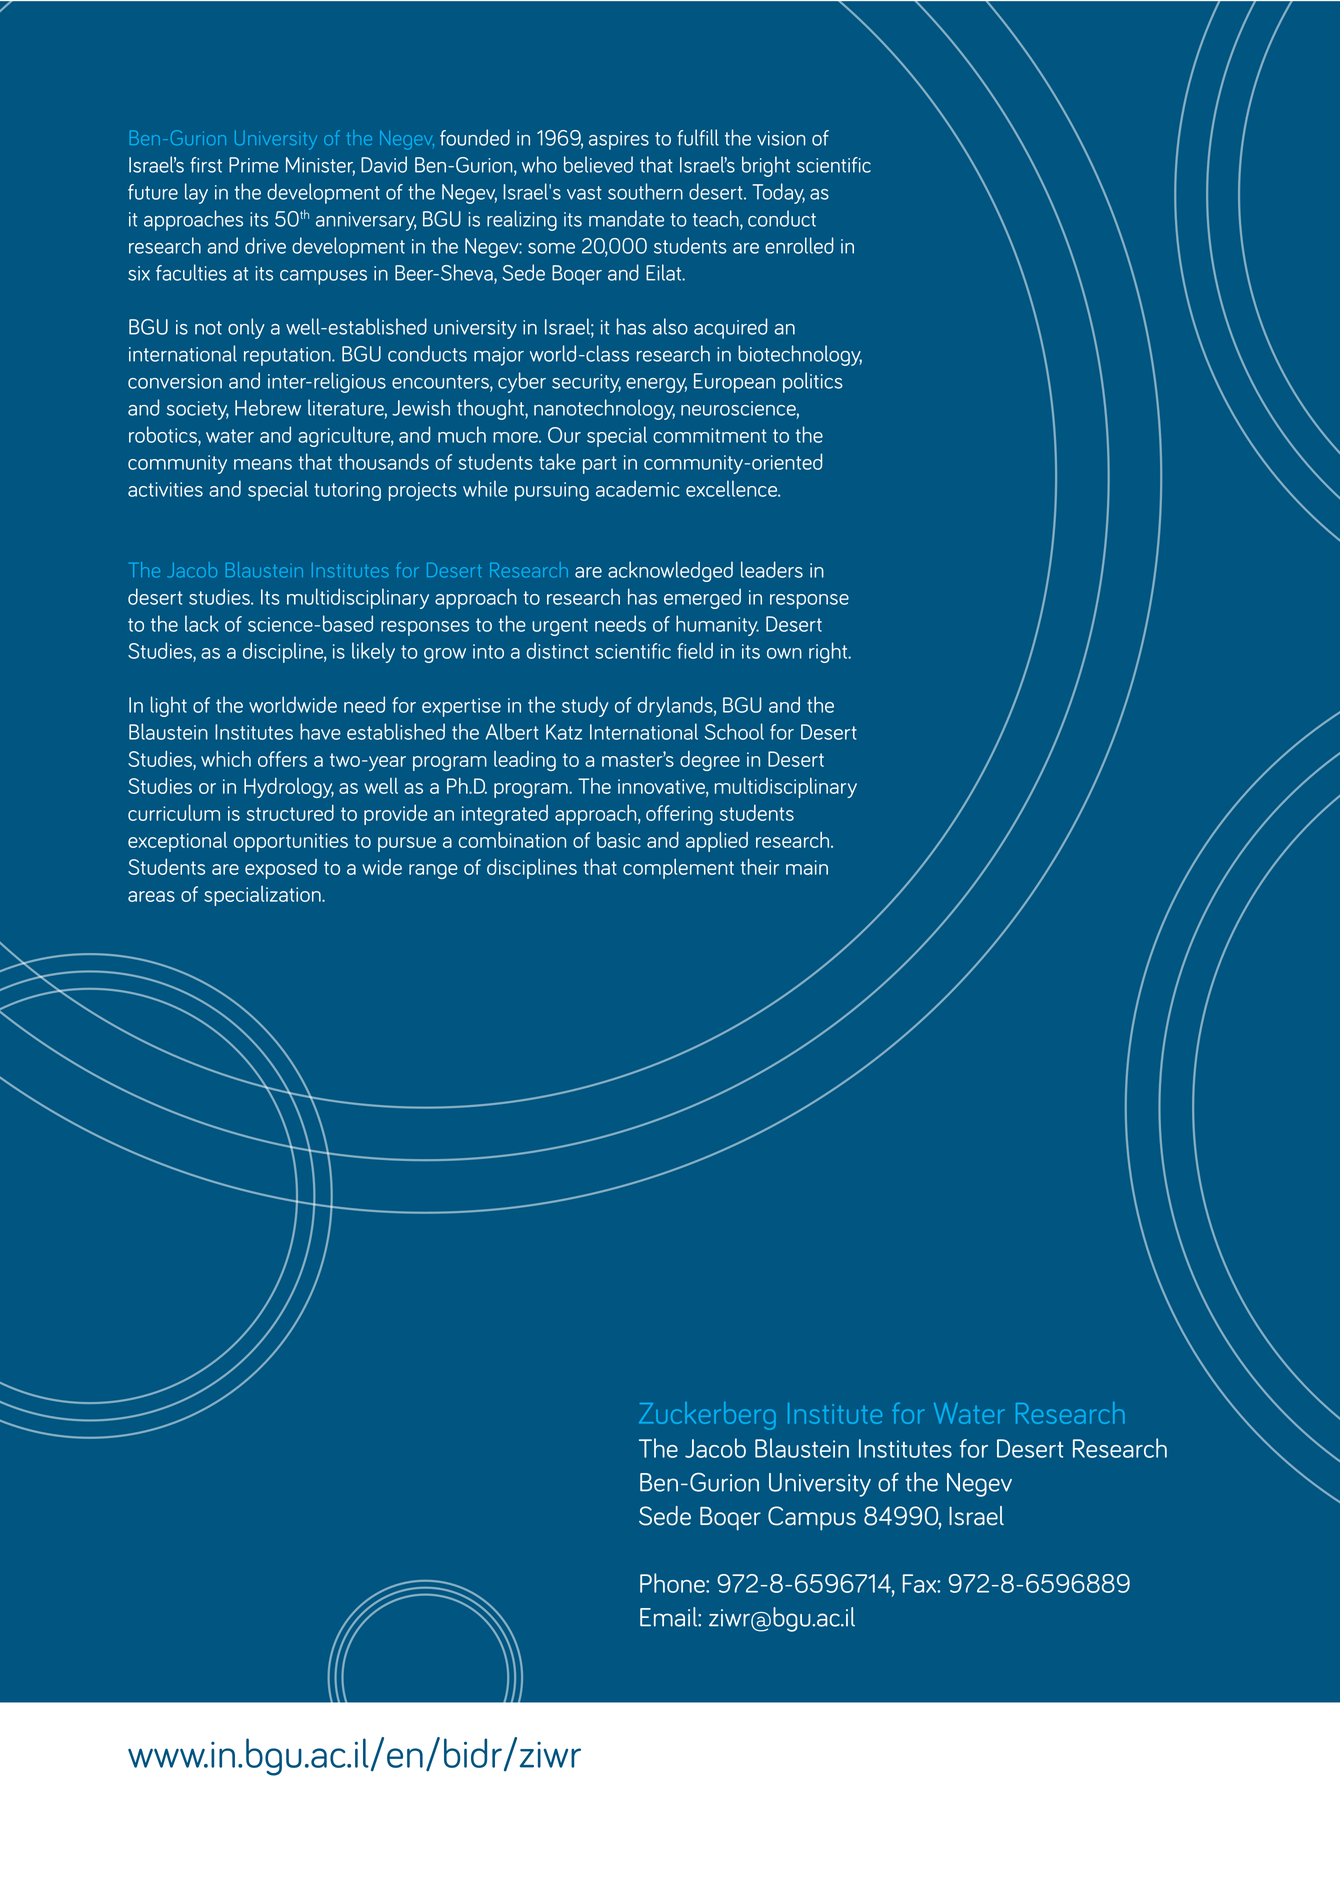 The width and height of the document is (1340, 1895). Describe the element at coordinates (673, 1583) in the document. I see `Phone` at that location.
